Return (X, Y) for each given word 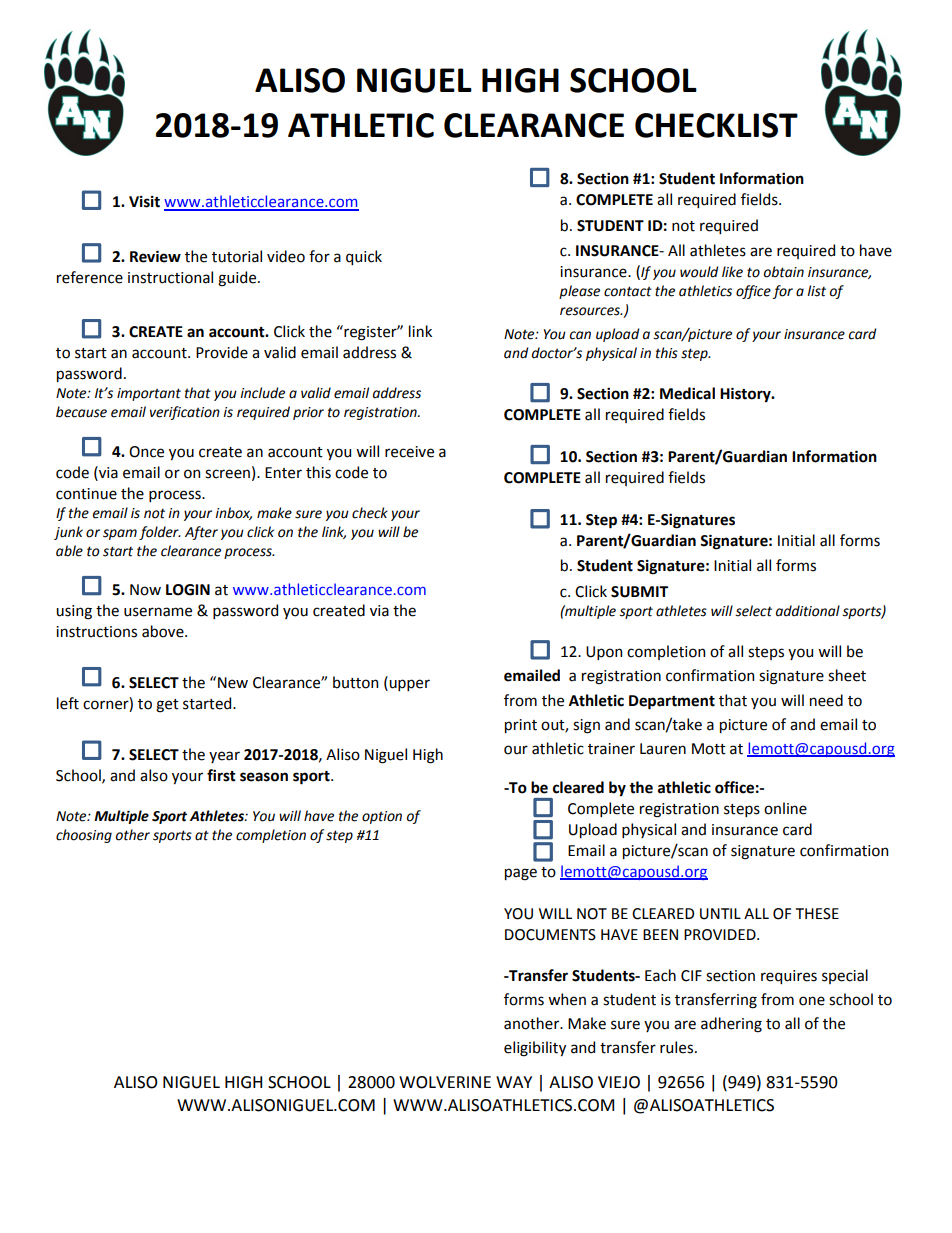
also (154, 775)
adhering (731, 1025)
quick (364, 257)
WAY (514, 1082)
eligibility (535, 1049)
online (785, 808)
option (382, 817)
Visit (144, 202)
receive (409, 452)
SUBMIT (639, 592)
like (732, 272)
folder (160, 533)
